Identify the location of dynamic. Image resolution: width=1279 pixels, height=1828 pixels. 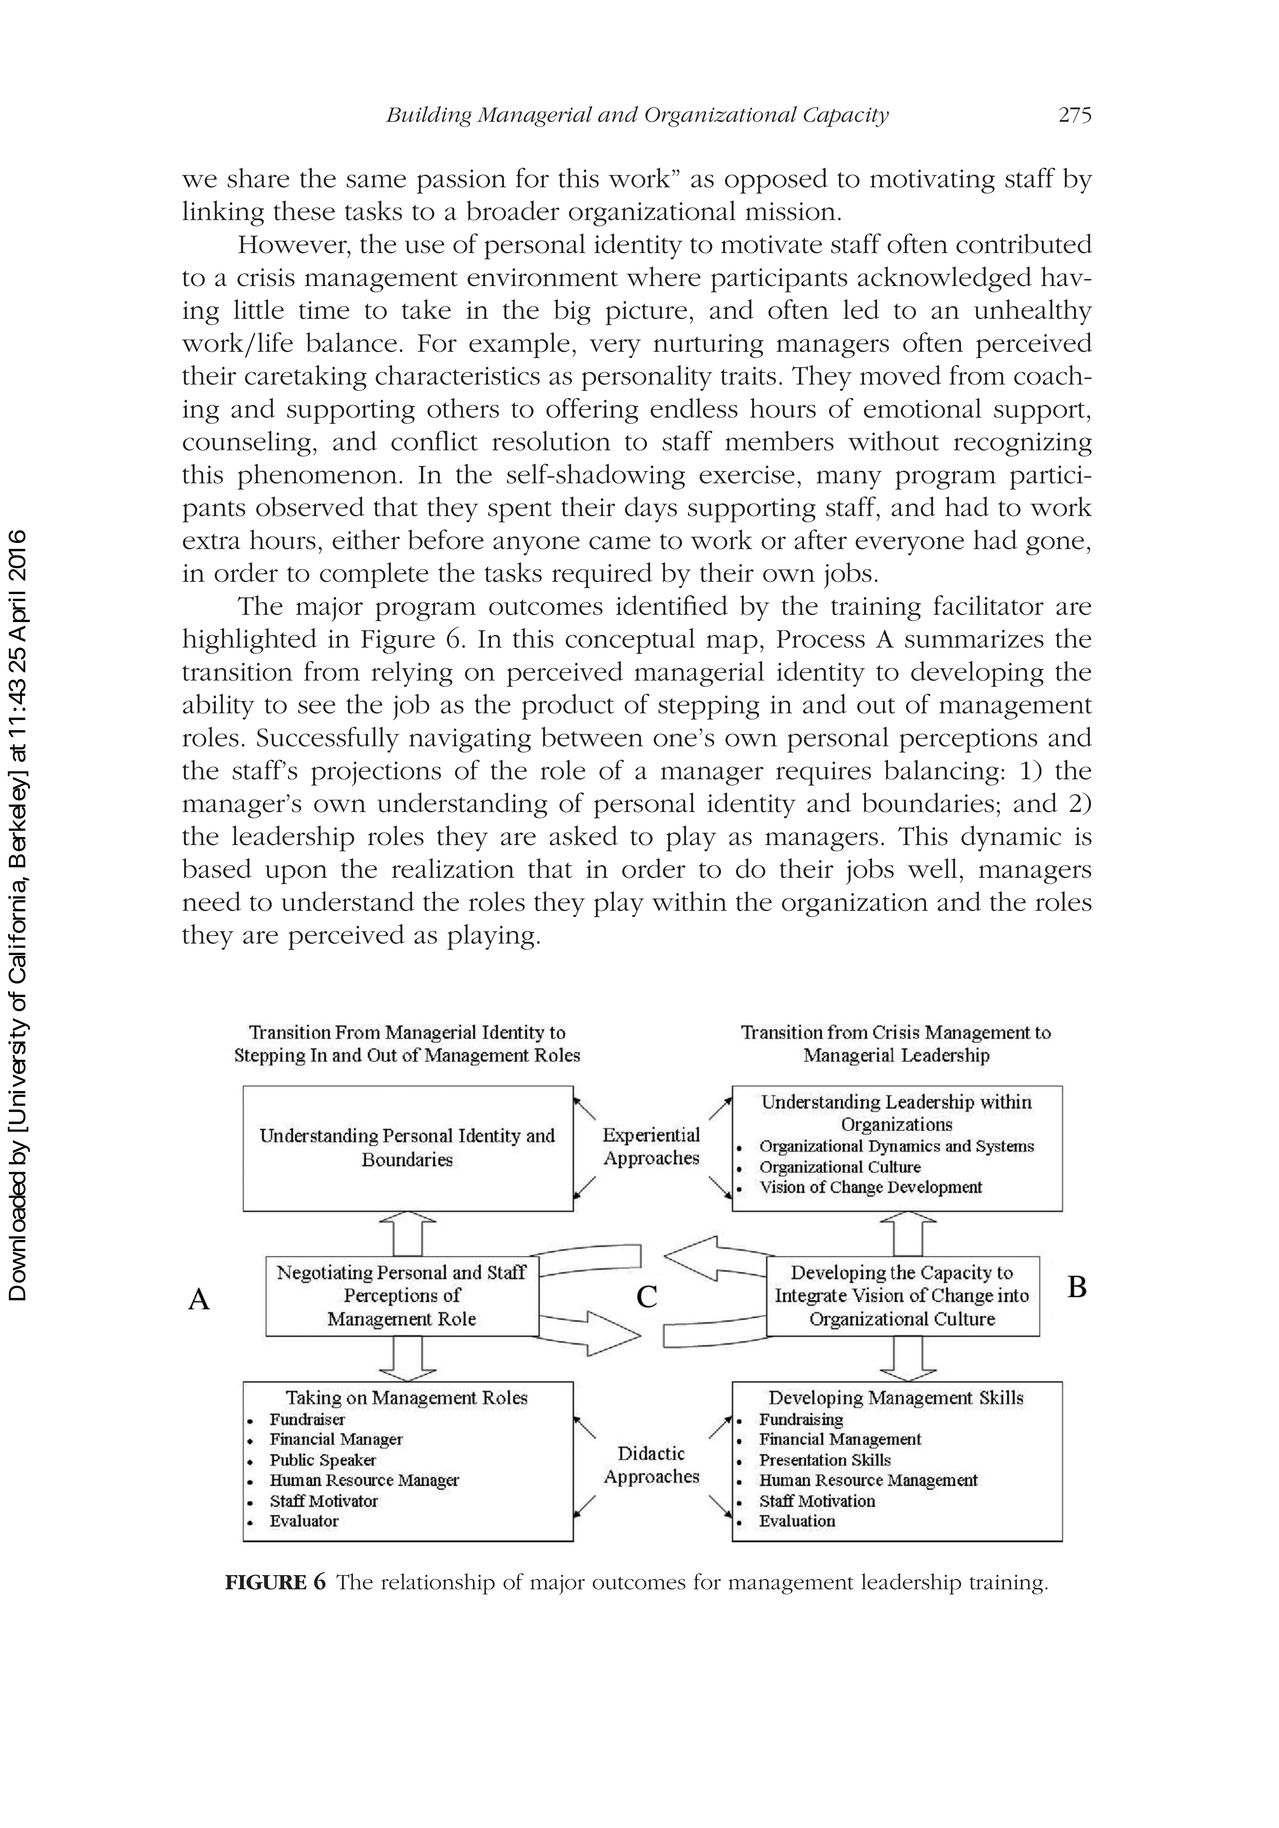
(1011, 838).
